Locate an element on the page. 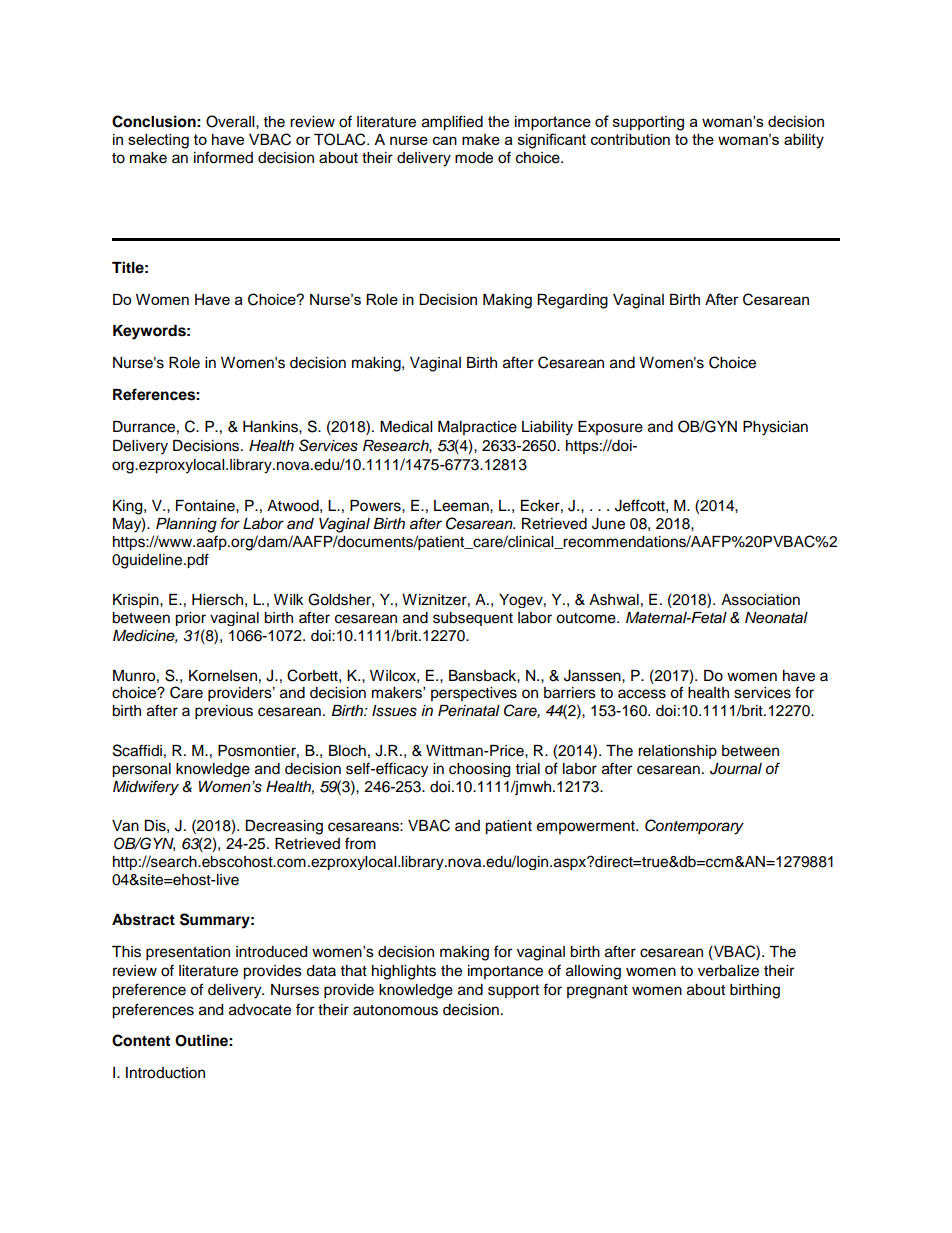 The height and width of the page is (1233, 952). Physician is located at coordinates (775, 428).
